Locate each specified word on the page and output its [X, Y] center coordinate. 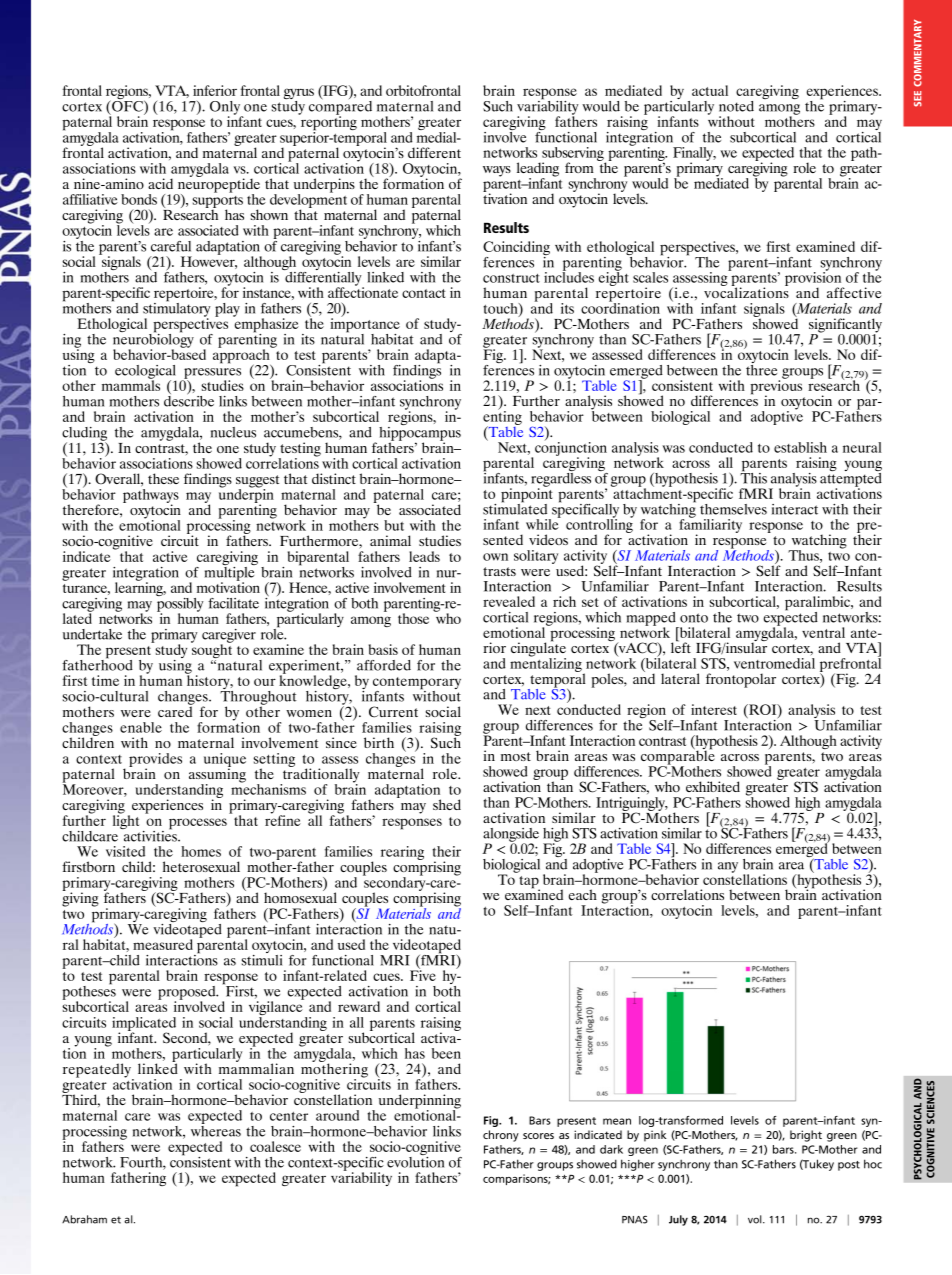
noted [736, 106]
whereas [216, 1130]
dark [611, 1149]
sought [211, 651]
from [579, 167]
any [728, 867]
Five [423, 974]
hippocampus [420, 433]
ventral [823, 632]
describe [189, 400]
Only [226, 109]
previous [776, 387]
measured [163, 944]
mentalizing [547, 665]
